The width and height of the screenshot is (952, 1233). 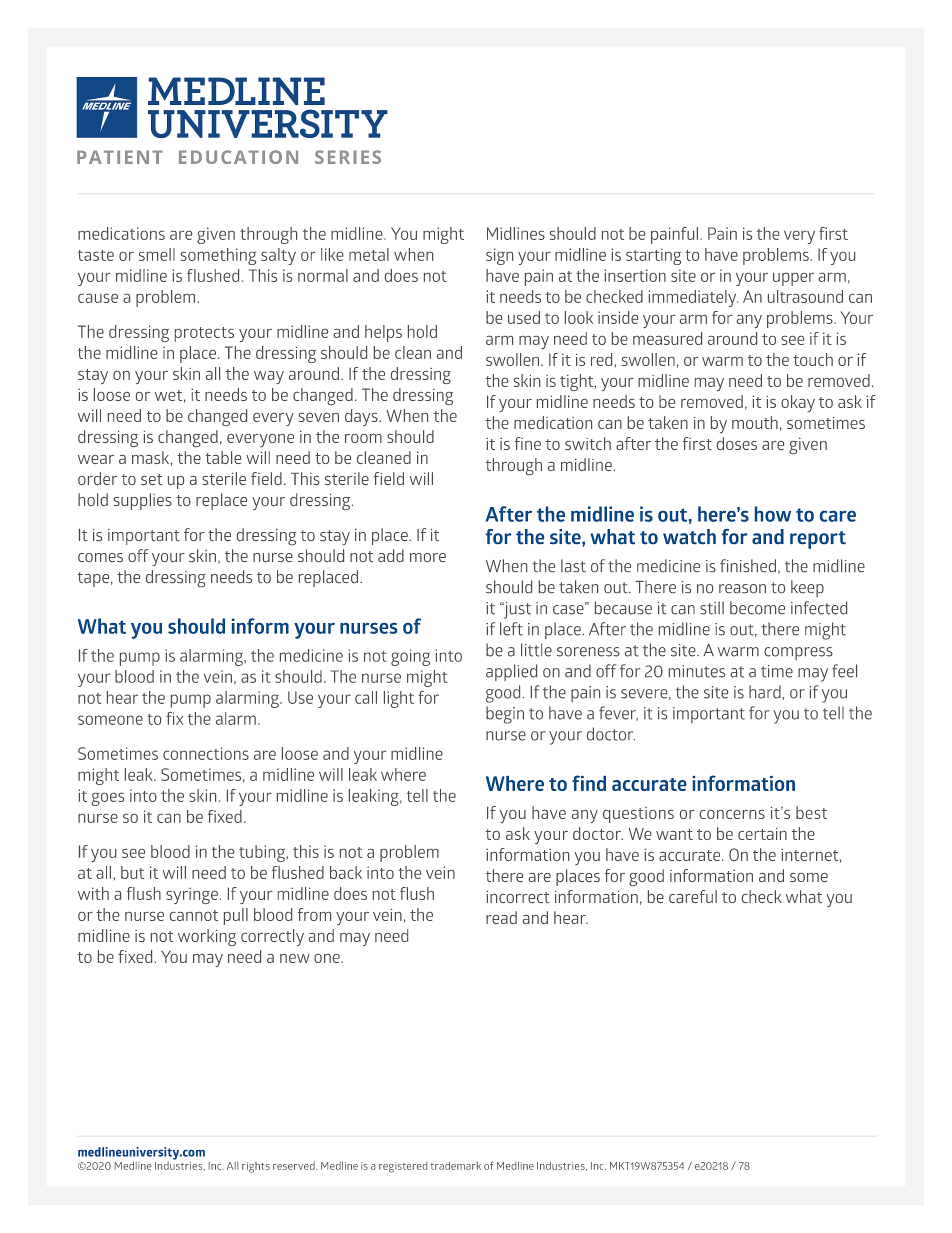 I want to click on rights, so click(x=256, y=1167).
